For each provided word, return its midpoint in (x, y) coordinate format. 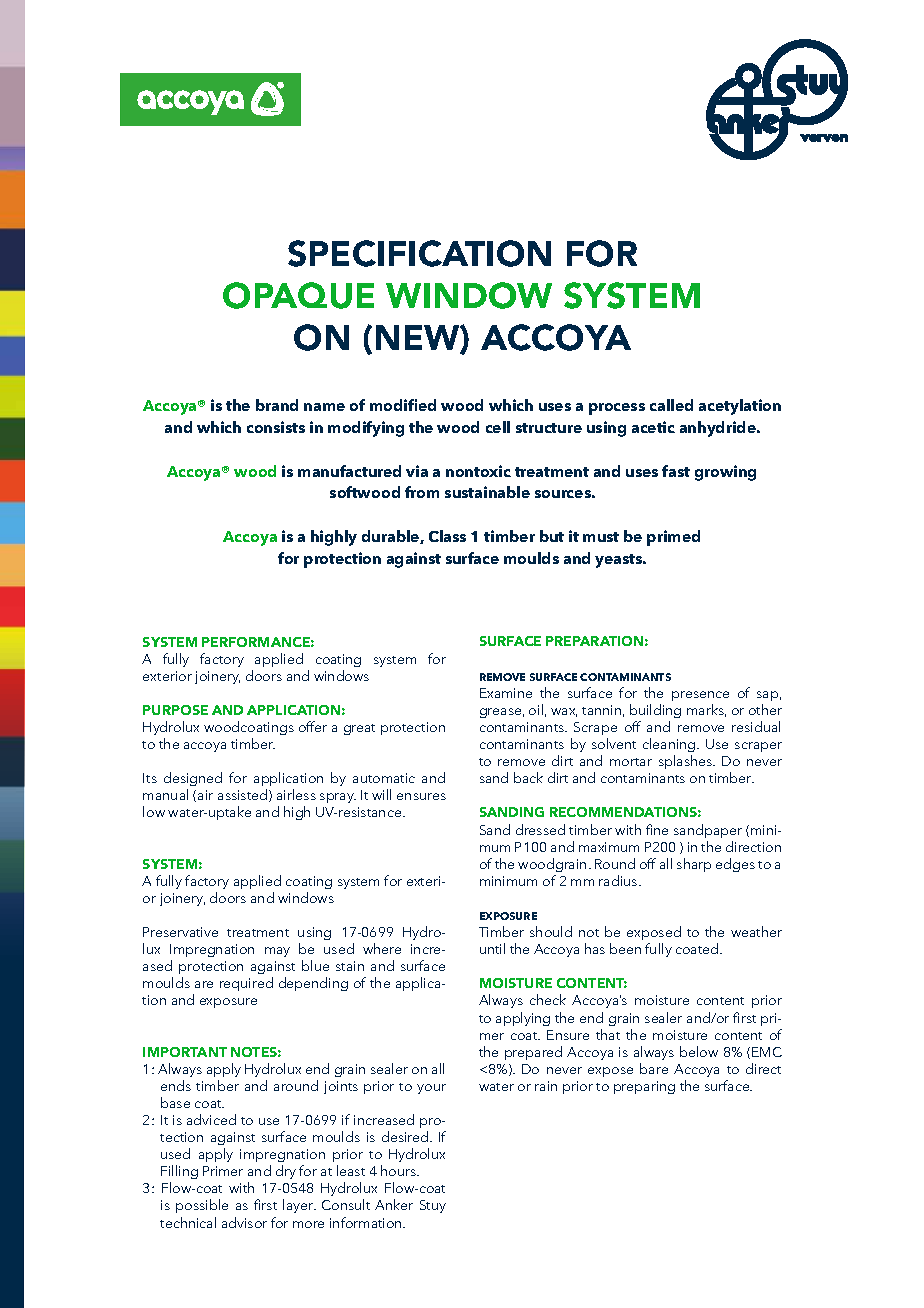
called (671, 405)
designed (193, 781)
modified (403, 405)
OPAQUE (298, 295)
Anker (394, 1204)
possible (202, 1206)
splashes (686, 762)
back (528, 777)
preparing (644, 1087)
